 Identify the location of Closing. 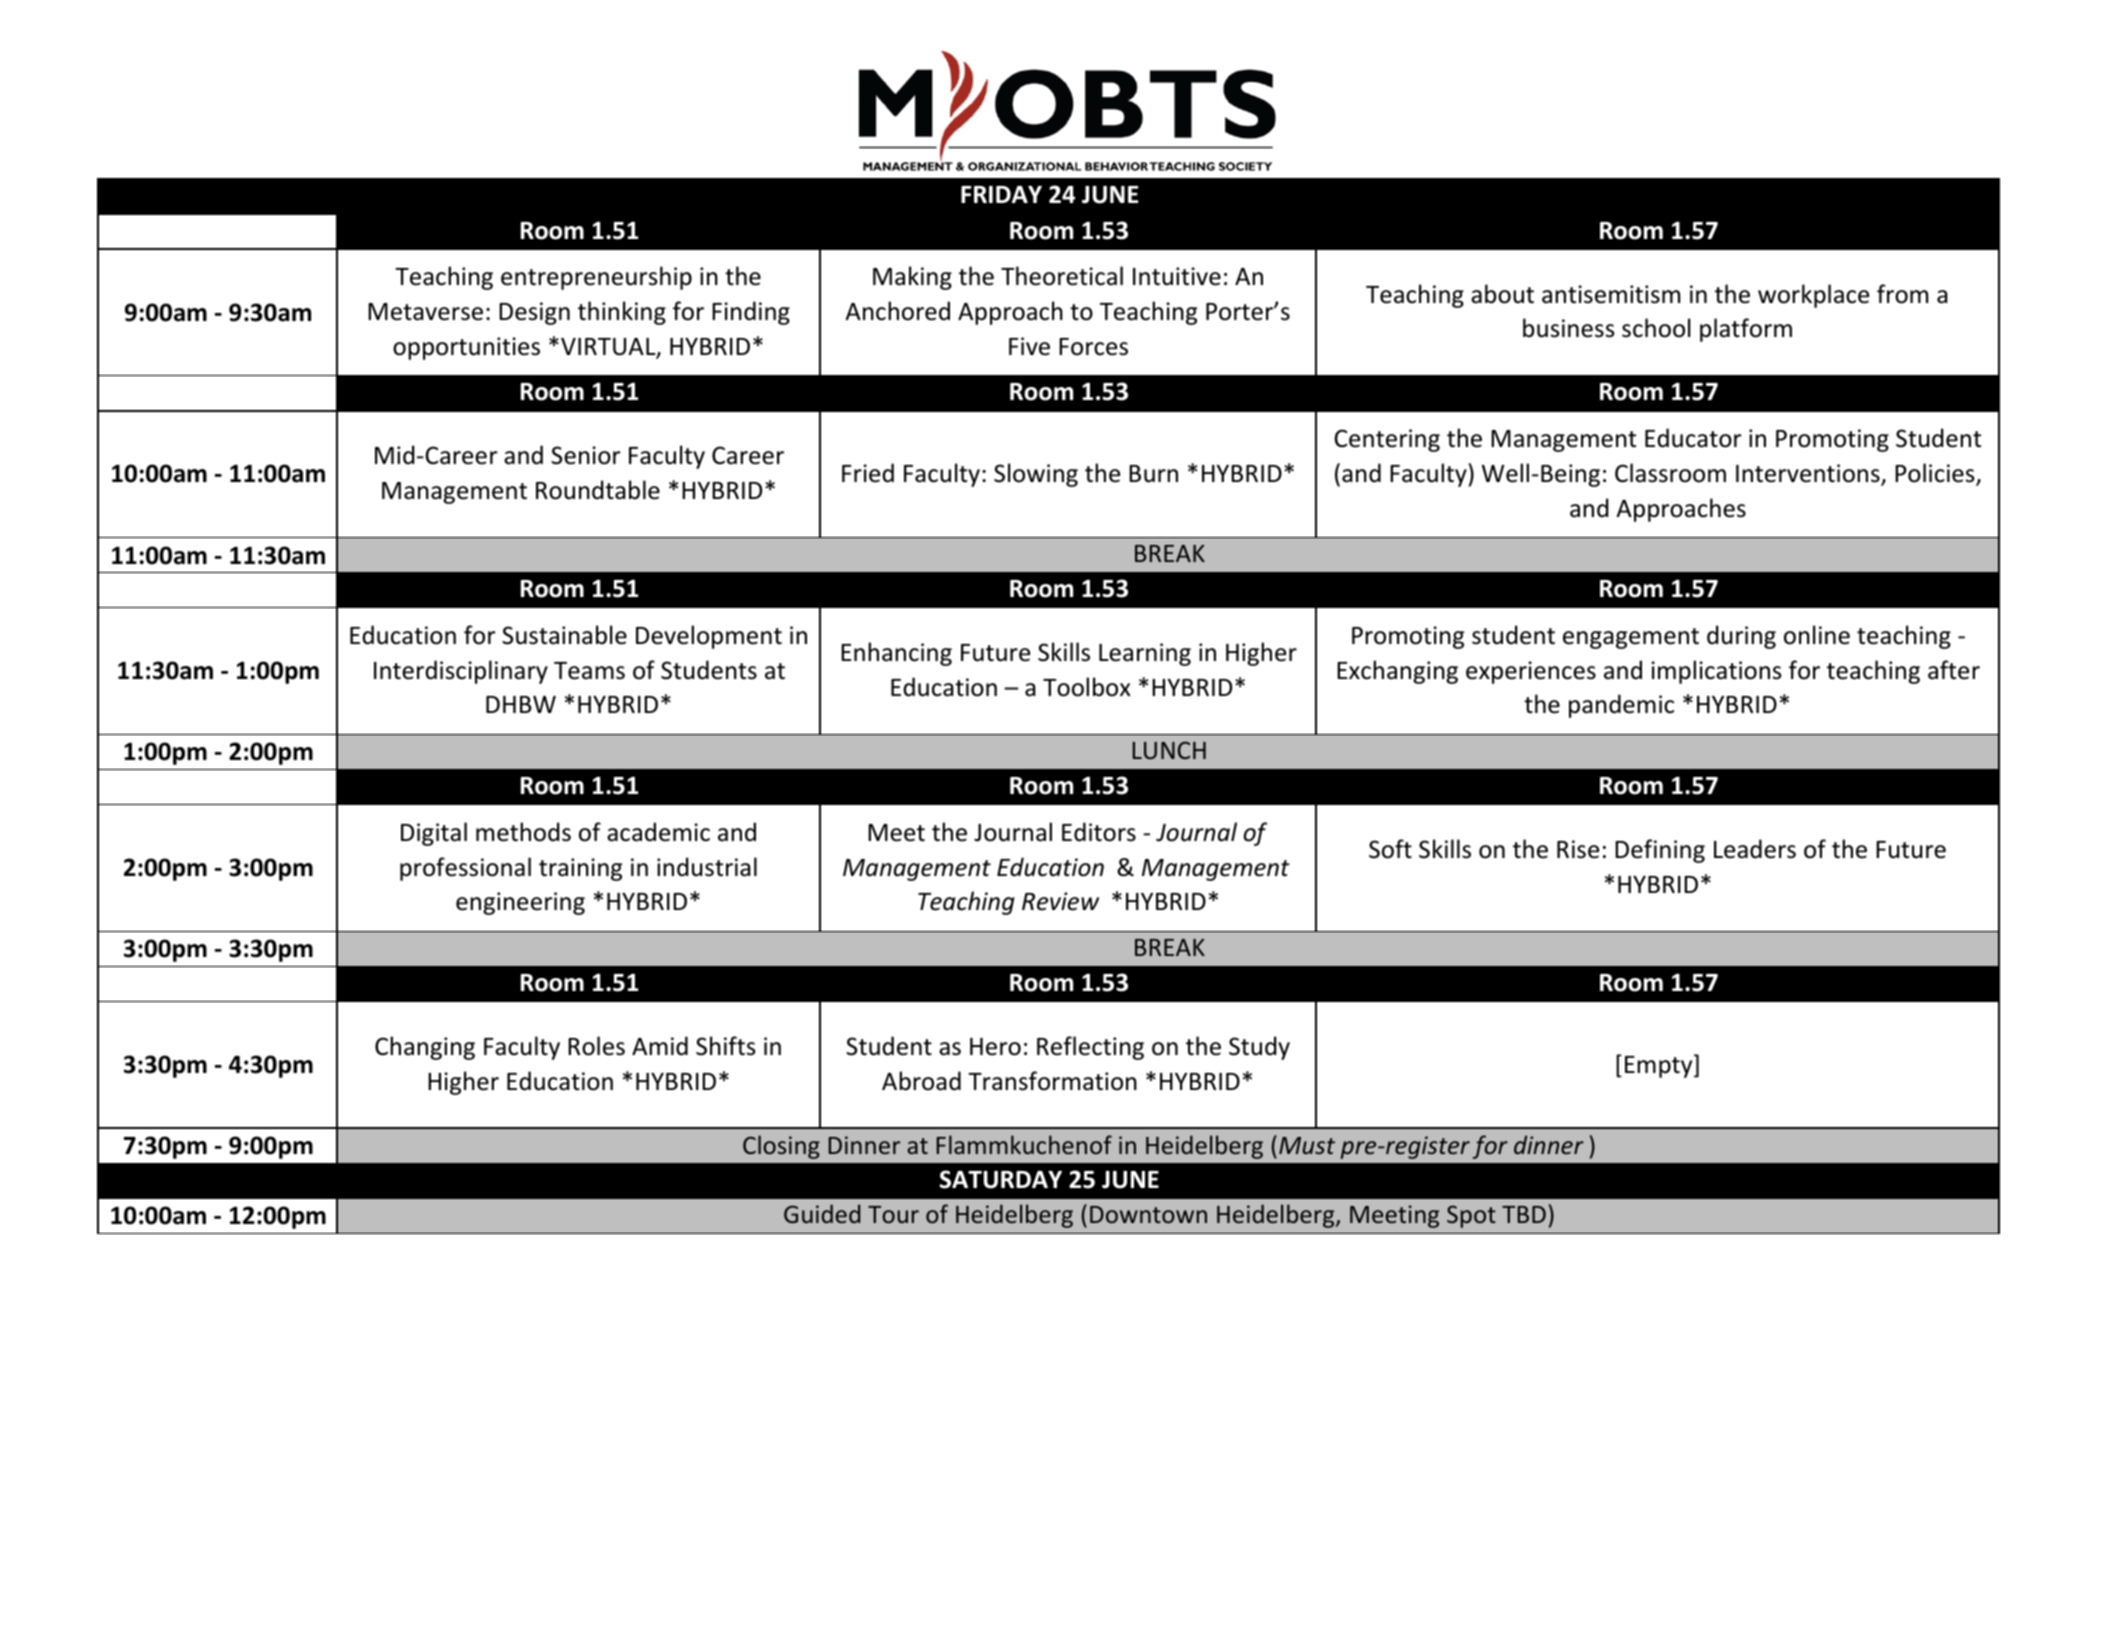
(781, 1147).
